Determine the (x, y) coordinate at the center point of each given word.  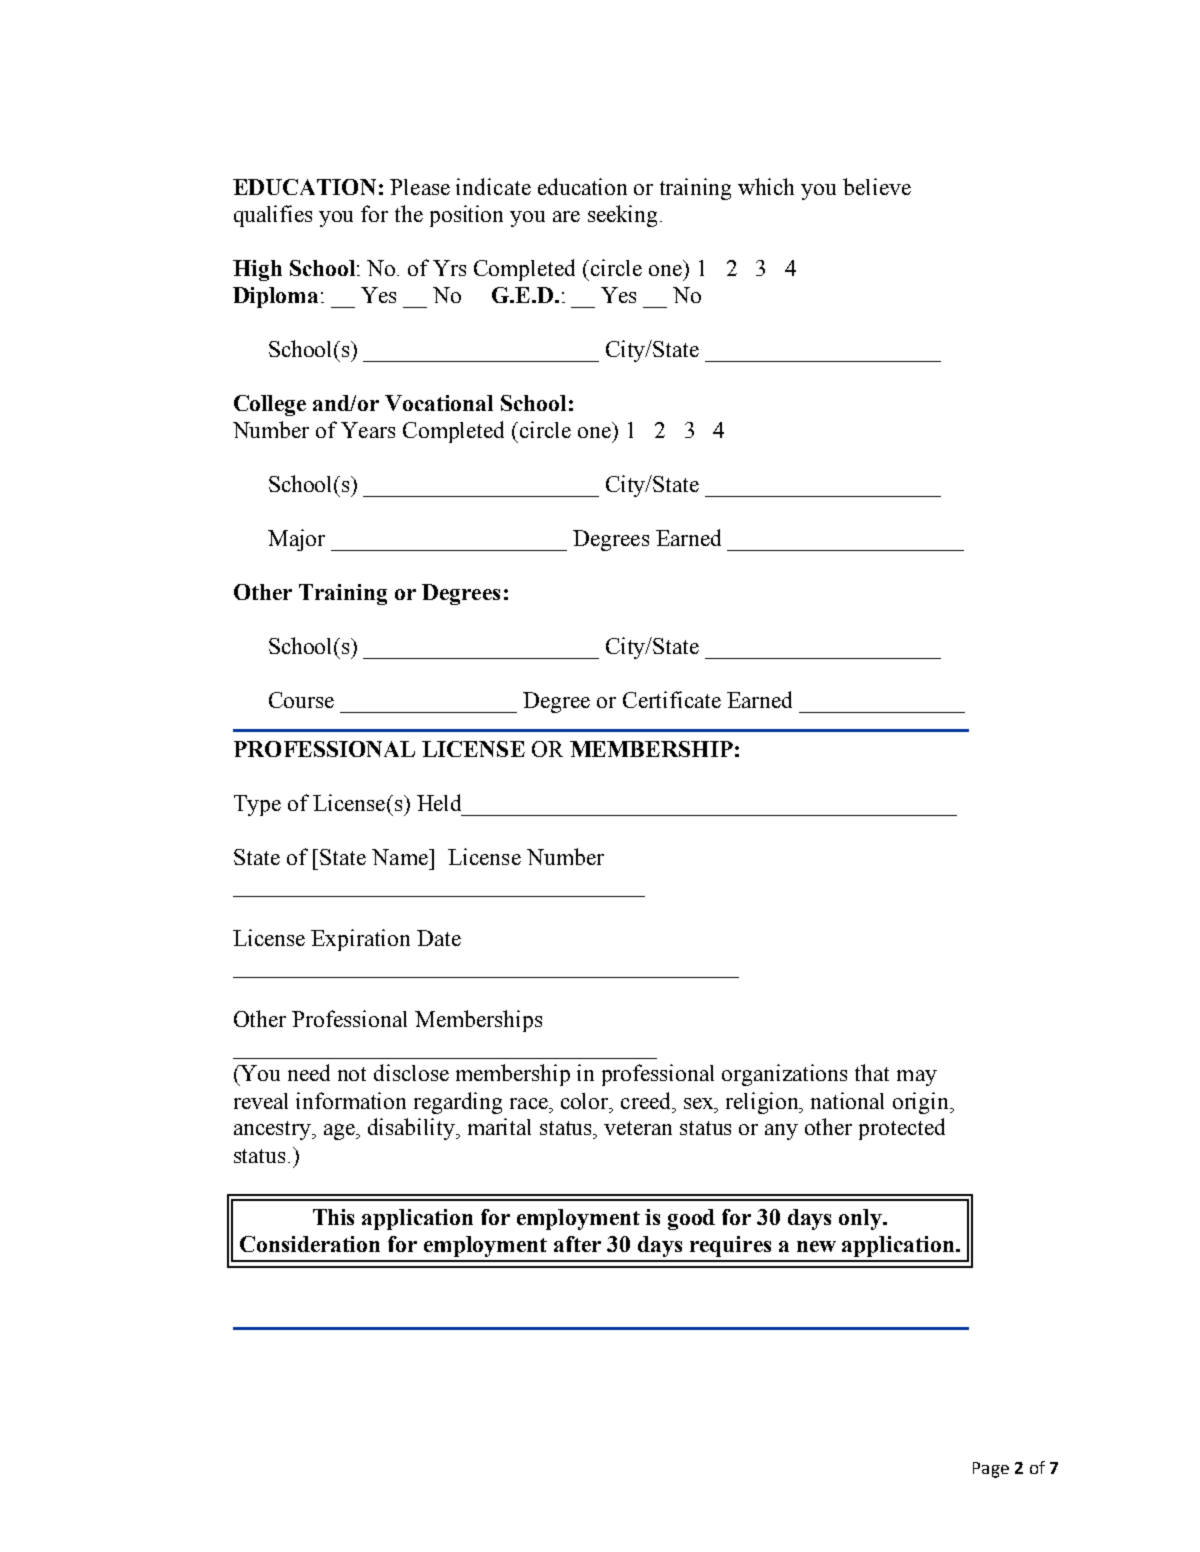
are (566, 216)
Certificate (672, 699)
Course (301, 700)
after (577, 1244)
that (872, 1072)
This (333, 1217)
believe (877, 186)
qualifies (273, 216)
